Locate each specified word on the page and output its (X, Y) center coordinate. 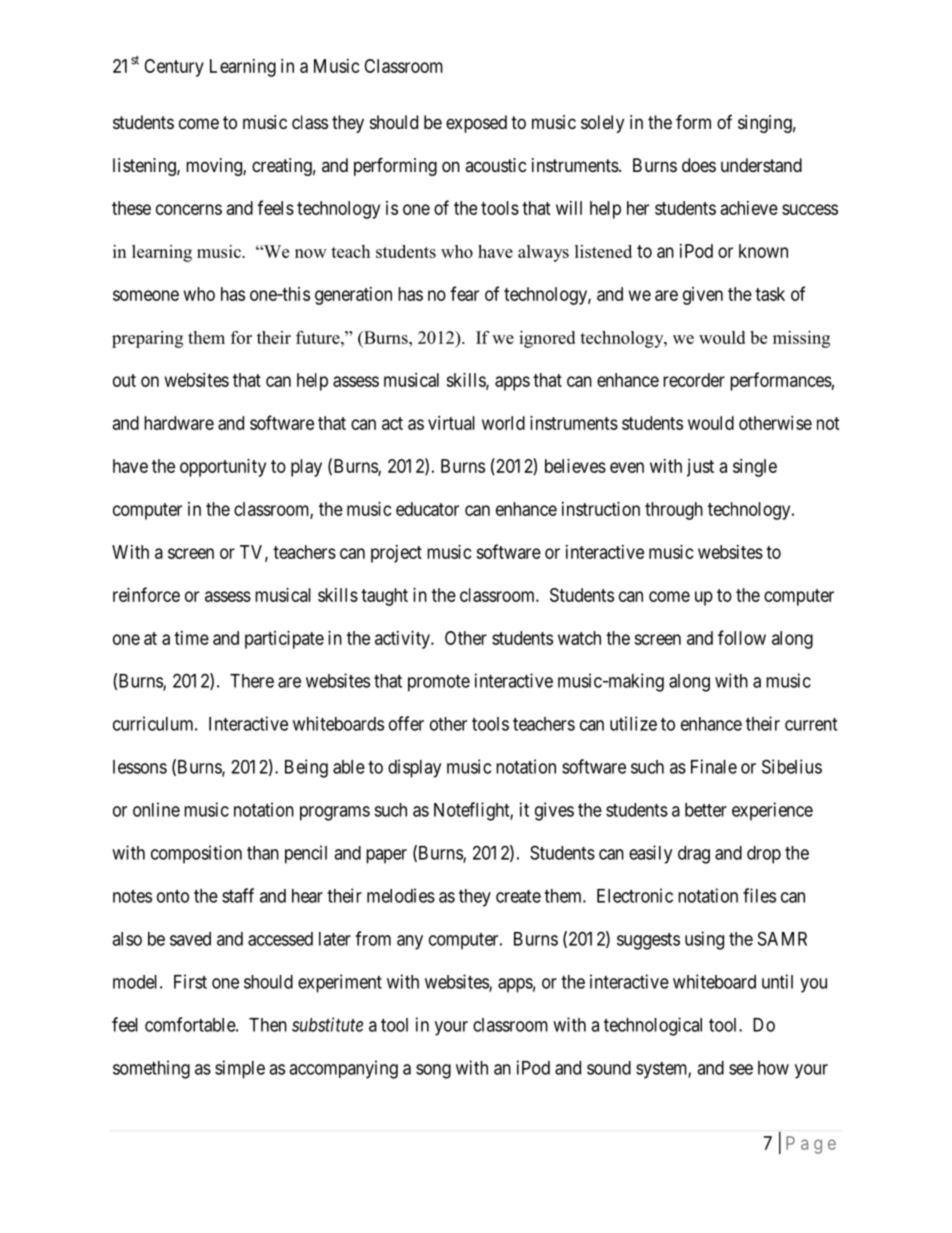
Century (174, 68)
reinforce (146, 594)
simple (240, 1069)
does (699, 165)
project (396, 554)
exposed (476, 124)
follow (742, 637)
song (433, 1071)
